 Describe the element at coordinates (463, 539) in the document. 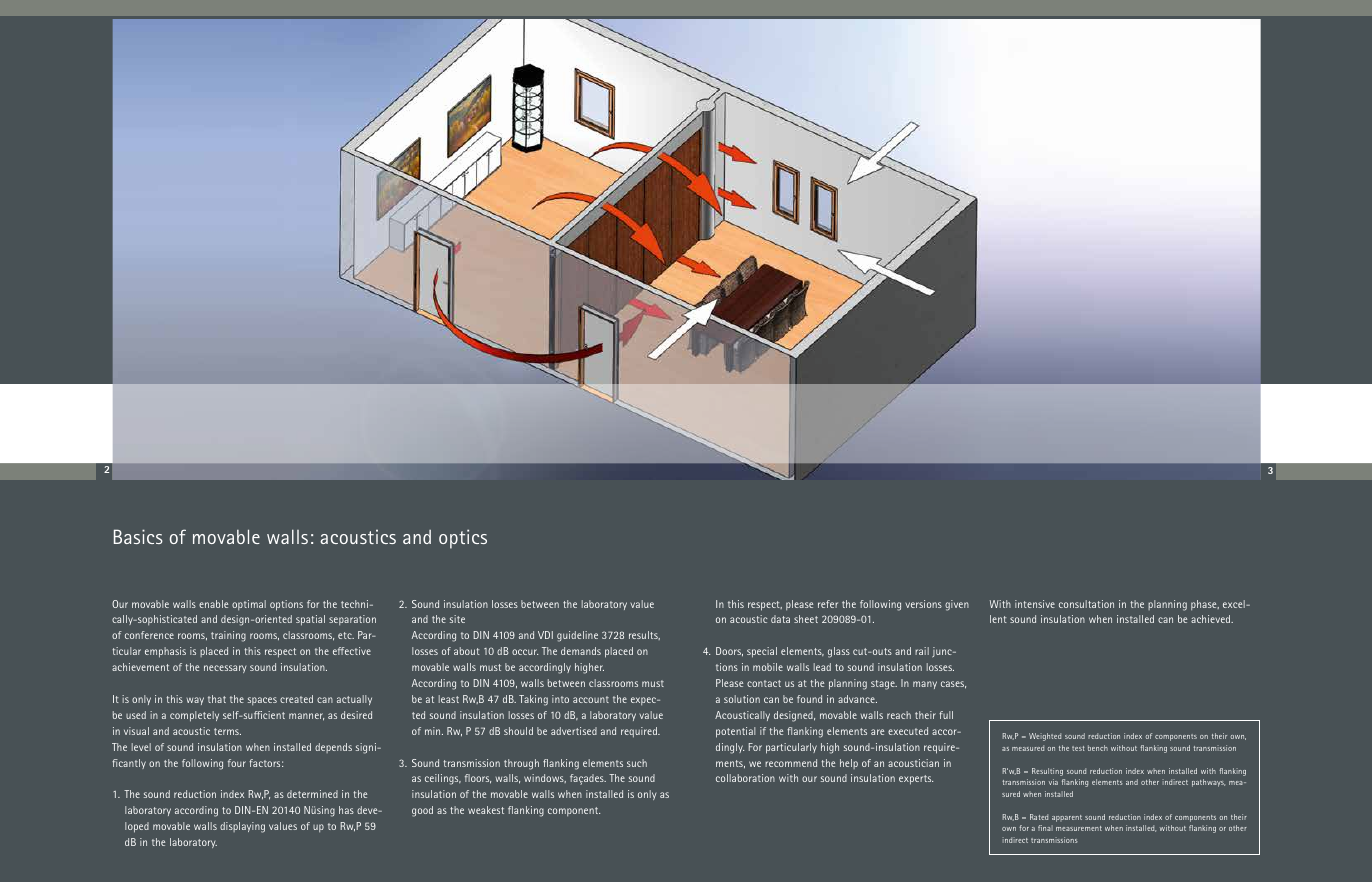

I see `optics` at that location.
